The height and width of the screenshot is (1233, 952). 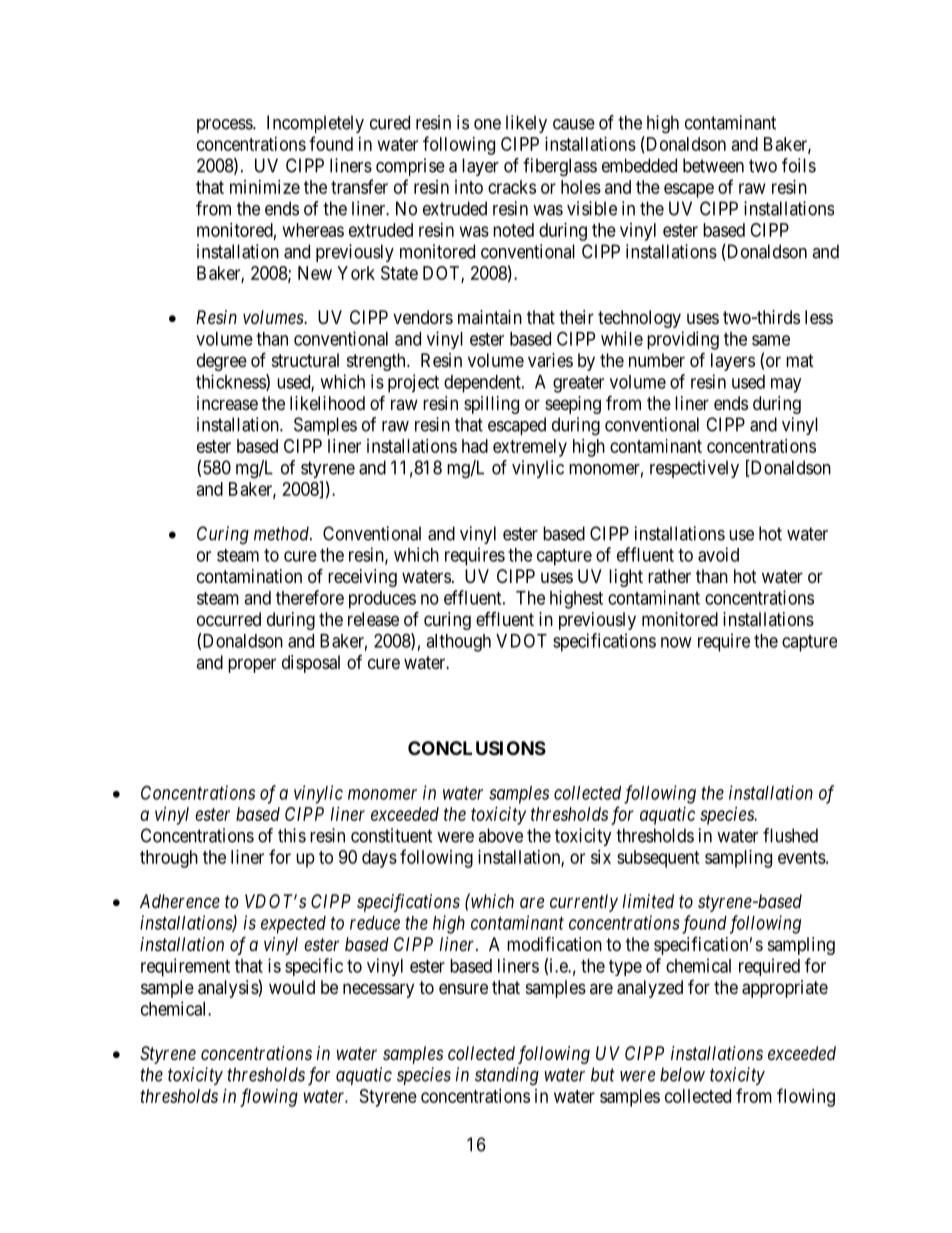 I want to click on standing, so click(x=507, y=1076).
